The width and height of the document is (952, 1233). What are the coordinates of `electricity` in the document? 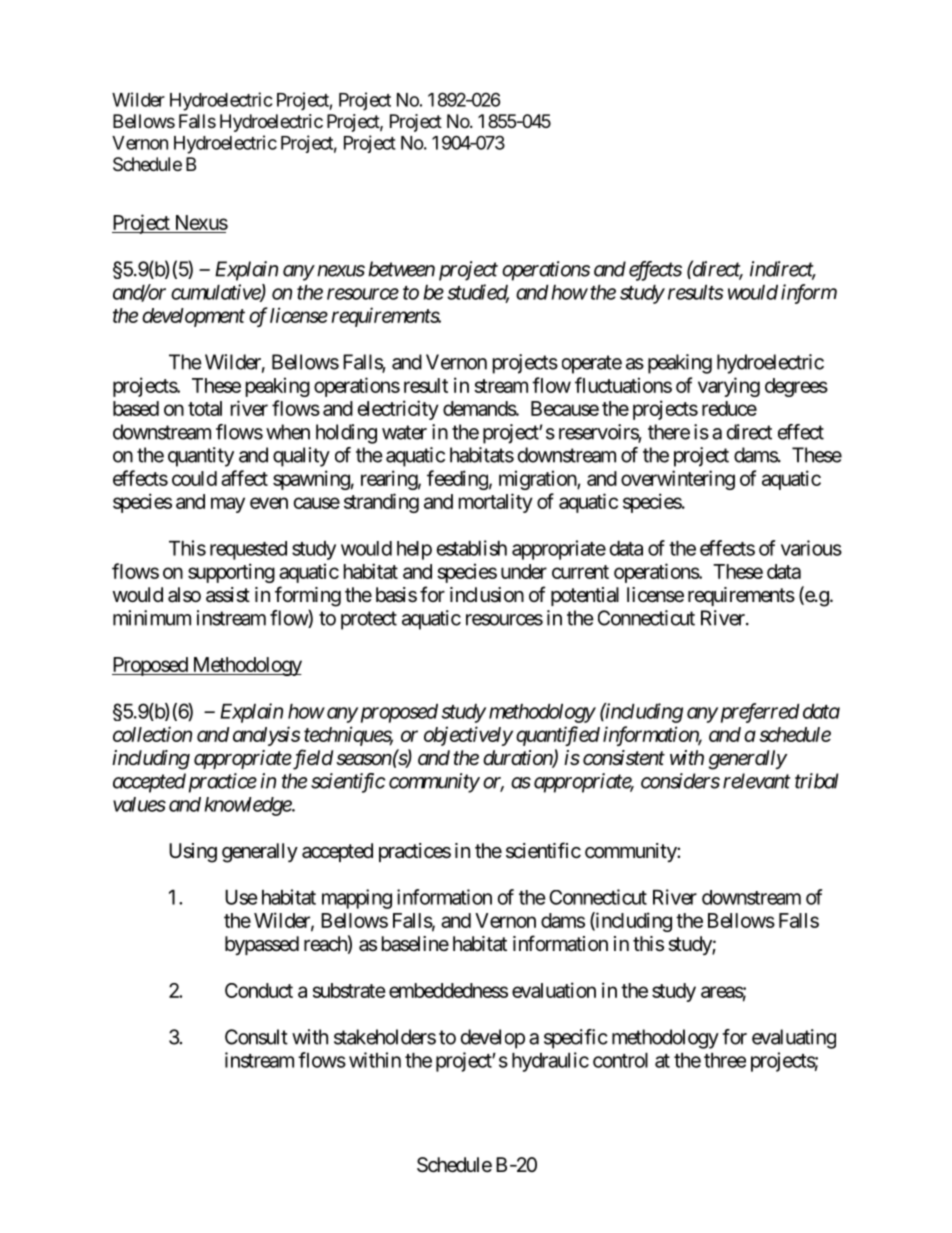 It's located at (398, 410).
